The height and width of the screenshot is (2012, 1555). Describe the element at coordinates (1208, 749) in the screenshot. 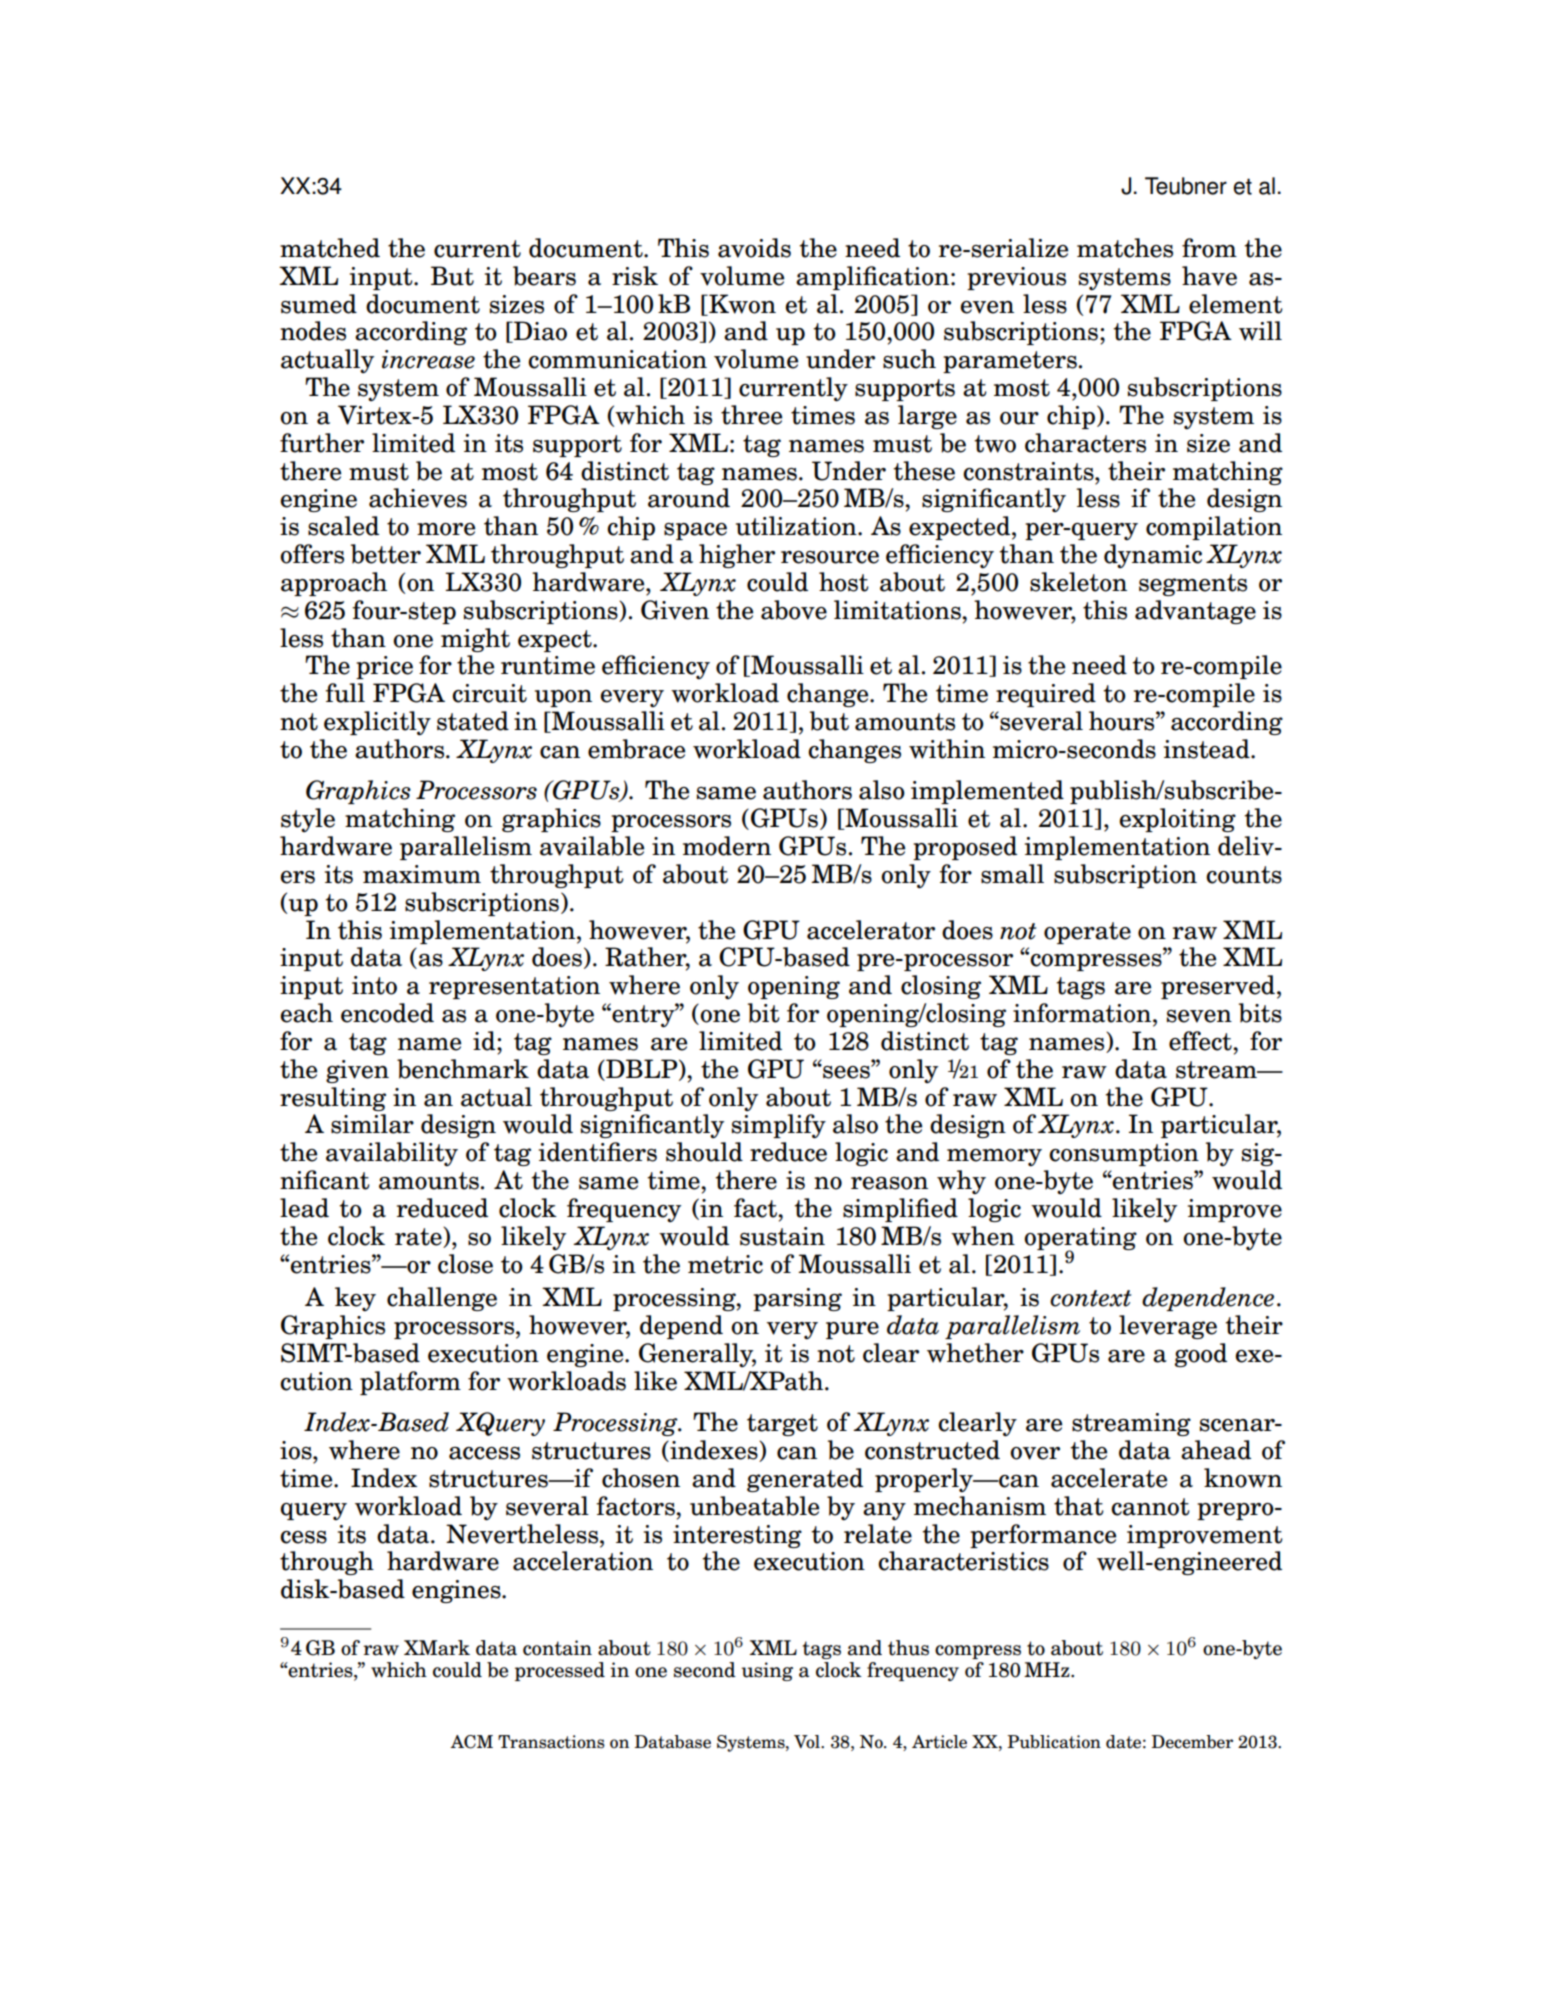

I see `instead` at that location.
